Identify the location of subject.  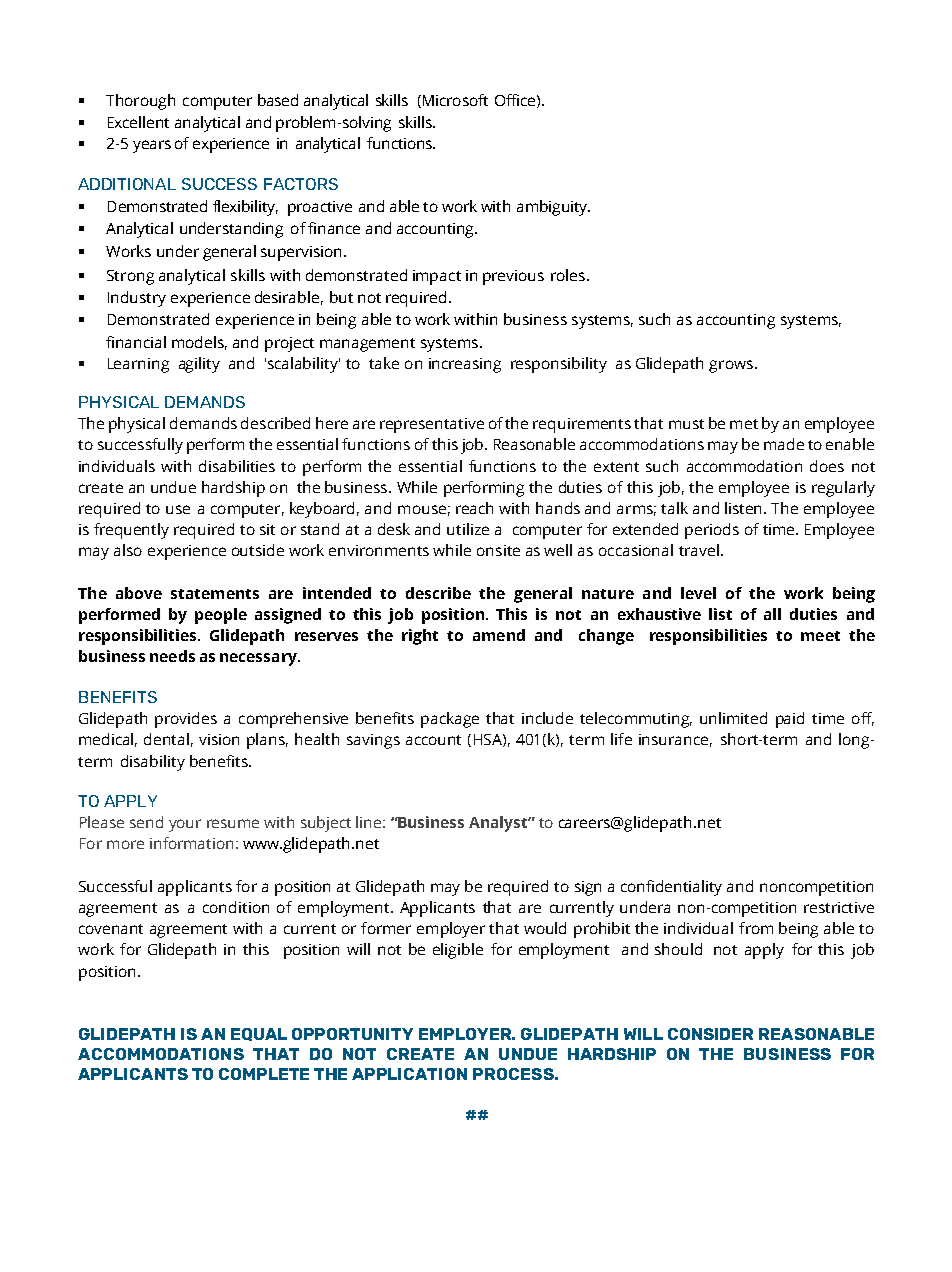
(326, 824).
